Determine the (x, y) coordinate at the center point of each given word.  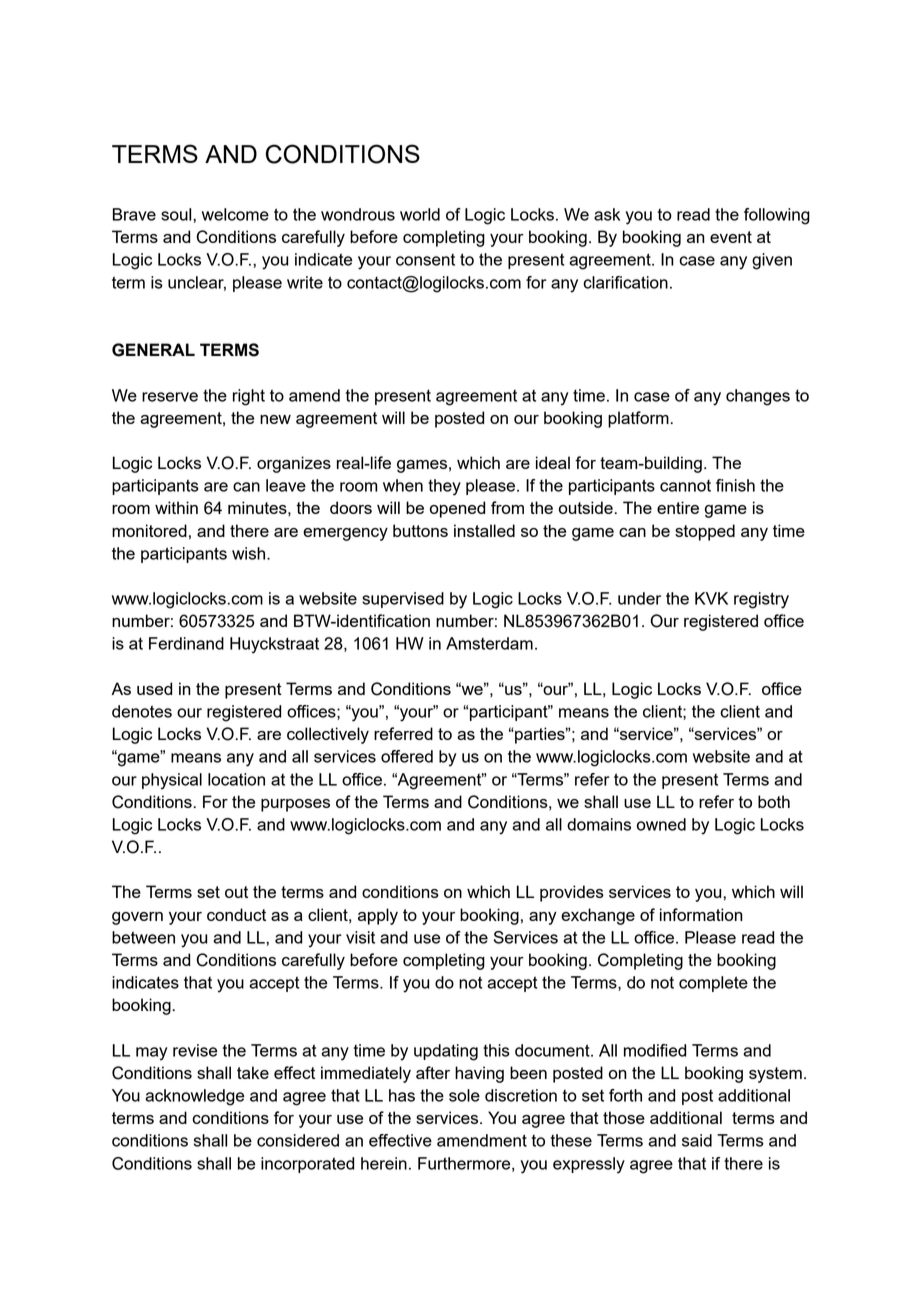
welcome (235, 214)
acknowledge (194, 1097)
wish (250, 553)
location (236, 779)
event (731, 237)
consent (425, 260)
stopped (705, 532)
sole (464, 1095)
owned (661, 824)
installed (484, 530)
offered (407, 756)
